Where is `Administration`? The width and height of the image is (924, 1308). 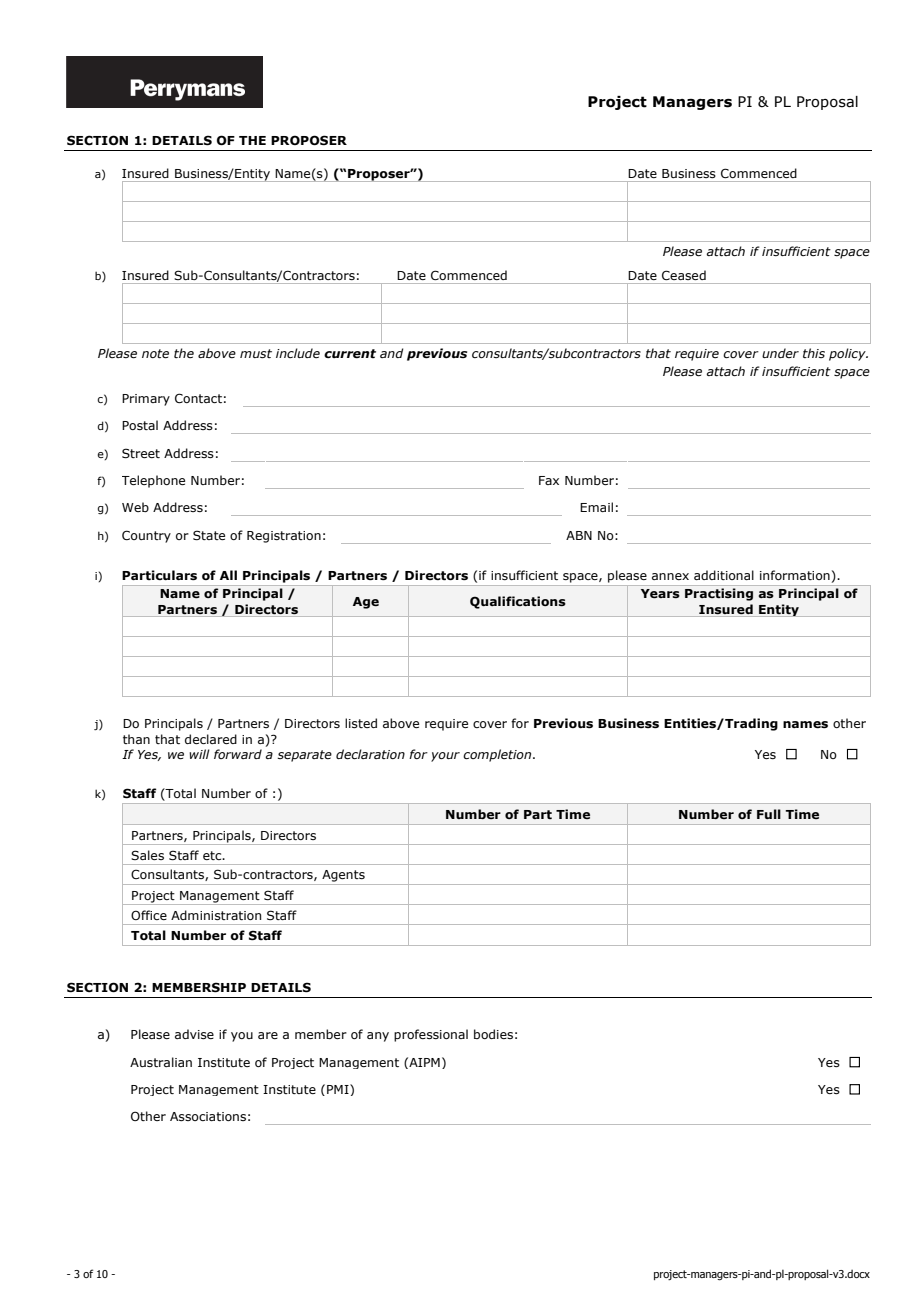
Administration is located at coordinates (216, 915).
